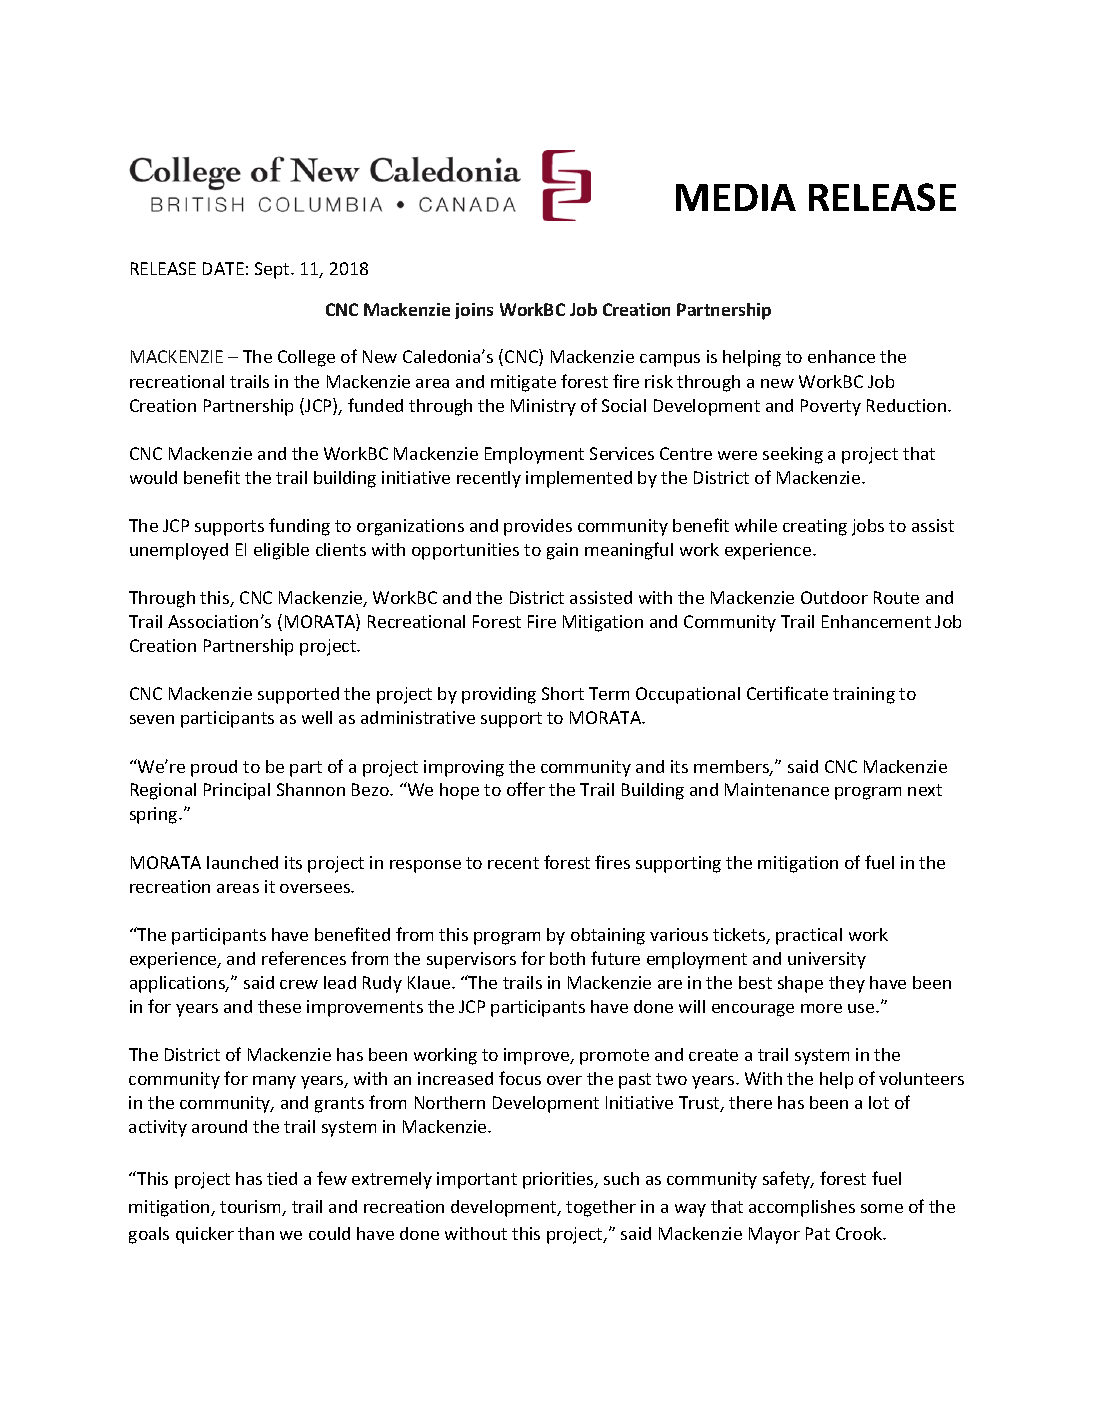  What do you see at coordinates (474, 311) in the page?
I see `joins` at bounding box center [474, 311].
